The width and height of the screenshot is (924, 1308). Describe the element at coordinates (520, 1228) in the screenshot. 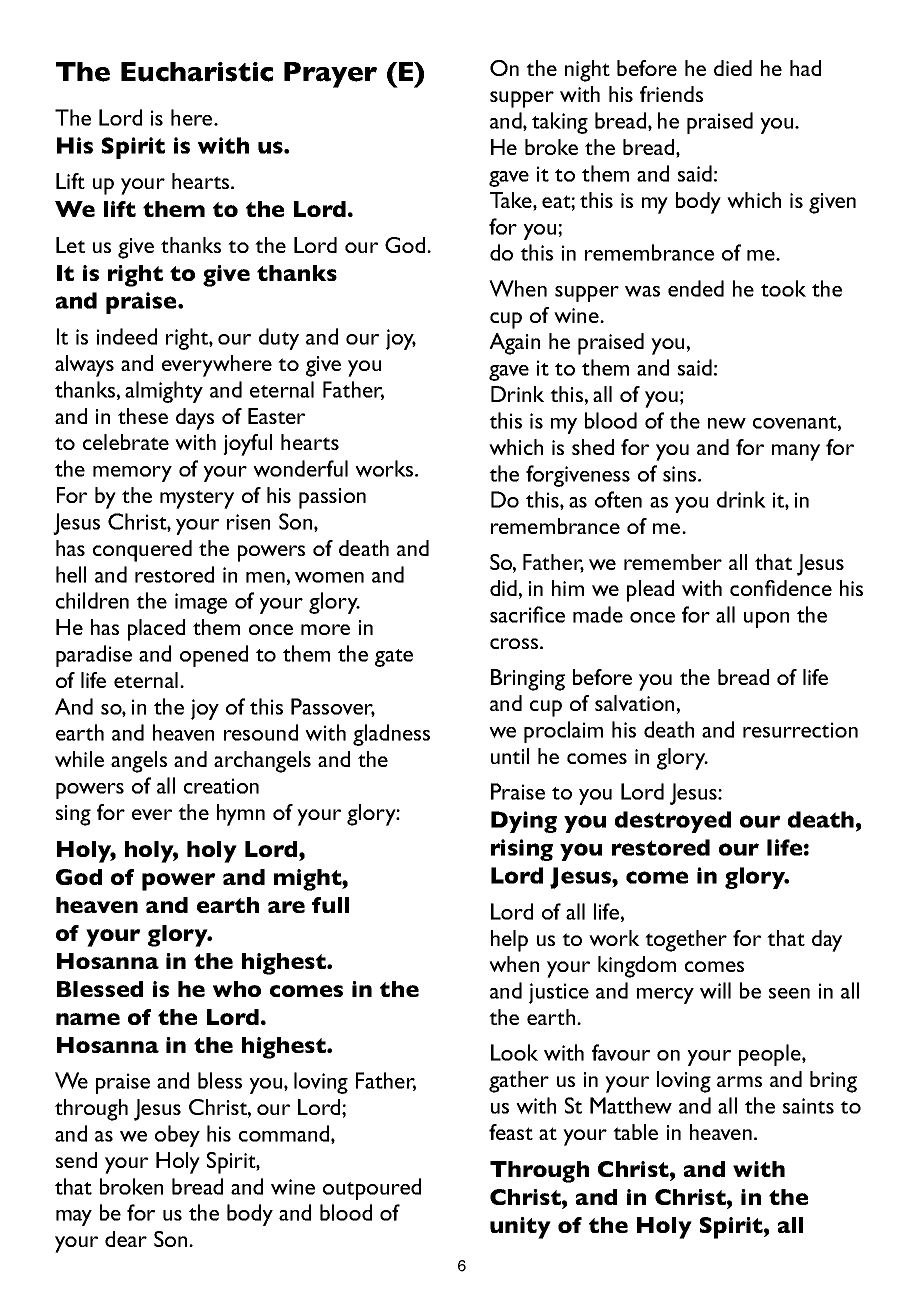

I see `unity` at that location.
